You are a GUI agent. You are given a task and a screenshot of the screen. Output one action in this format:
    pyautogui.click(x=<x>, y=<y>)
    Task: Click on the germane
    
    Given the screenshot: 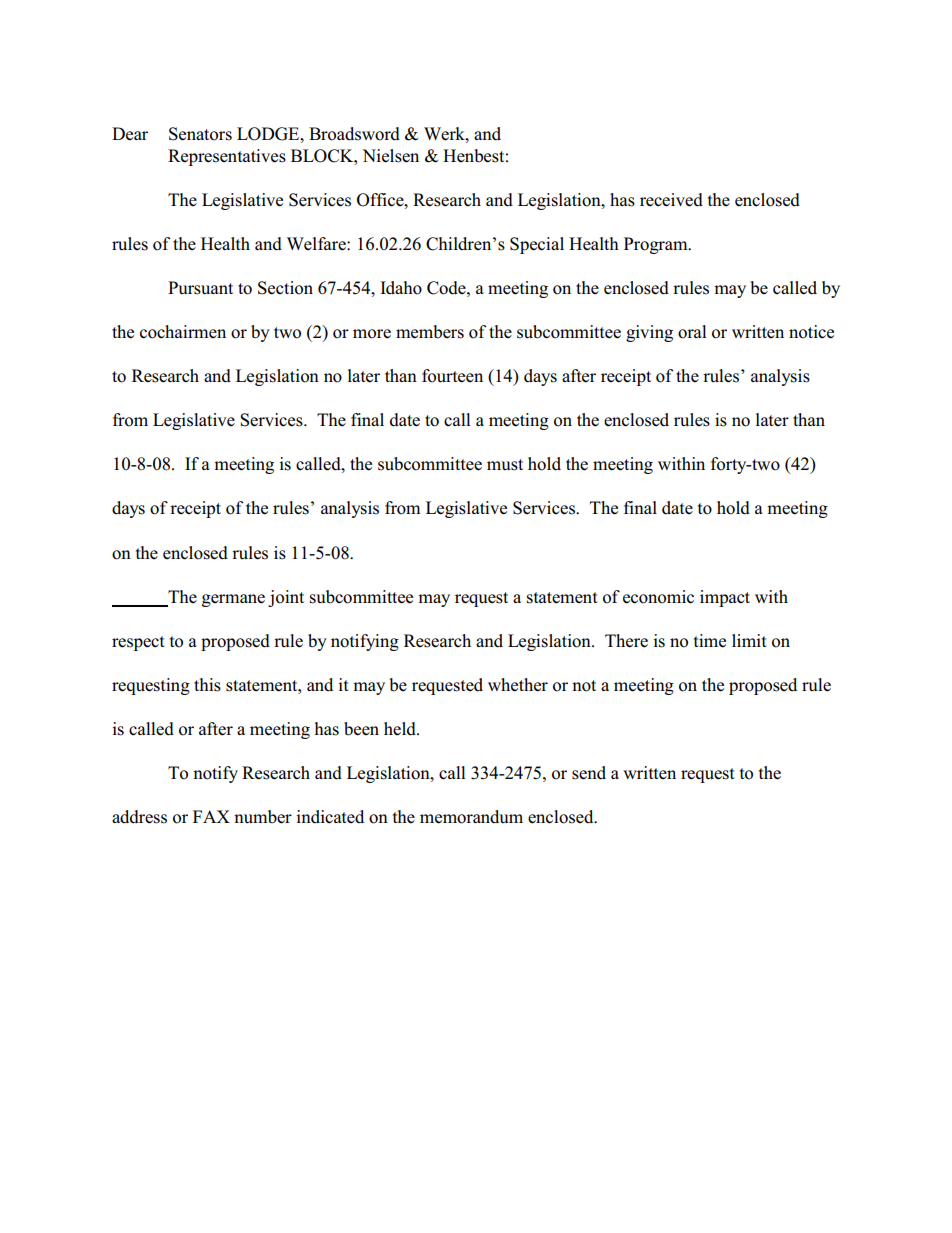 What is the action you would take?
    pyautogui.click(x=233, y=600)
